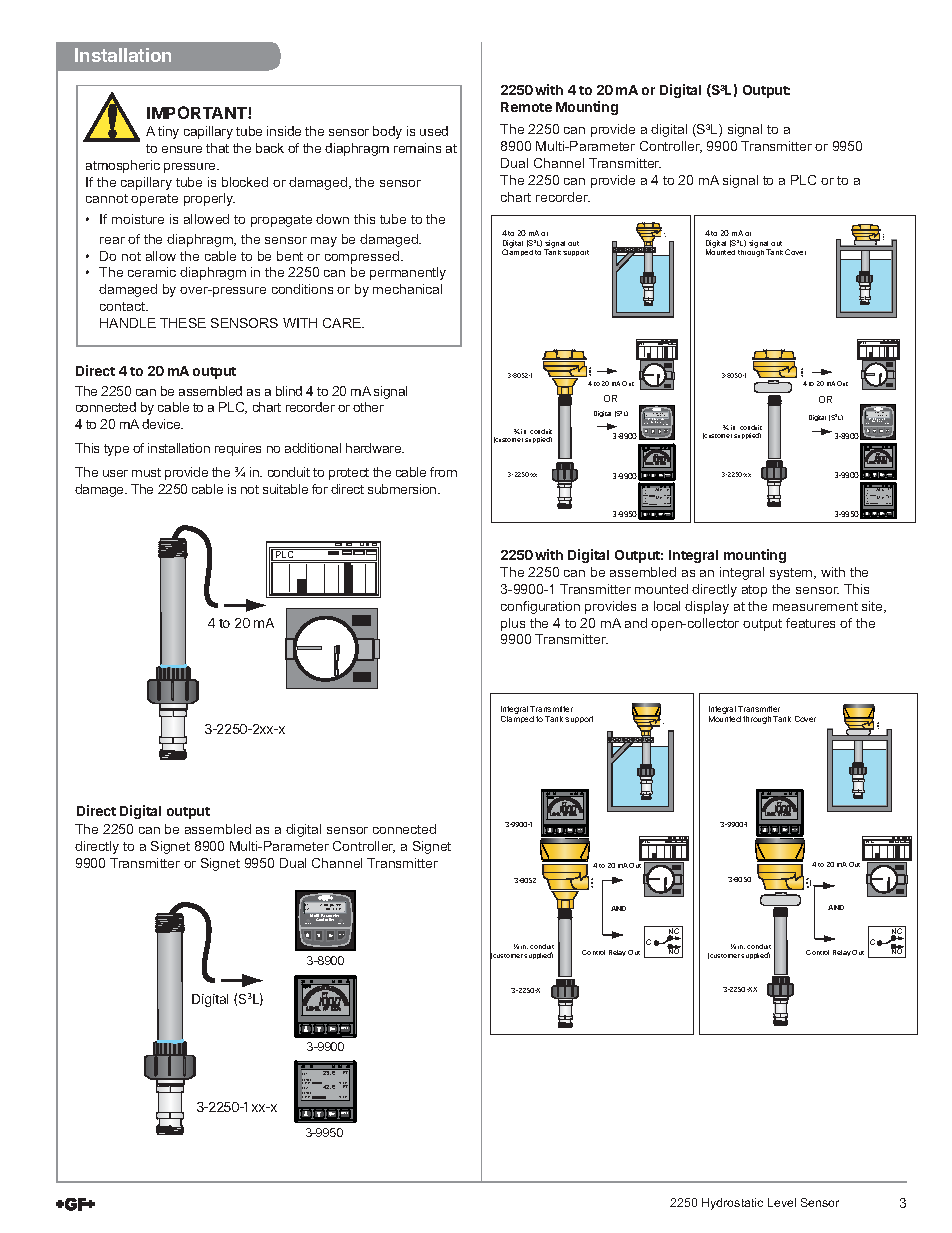 The height and width of the screenshot is (1233, 952). I want to click on suitable, so click(285, 489).
